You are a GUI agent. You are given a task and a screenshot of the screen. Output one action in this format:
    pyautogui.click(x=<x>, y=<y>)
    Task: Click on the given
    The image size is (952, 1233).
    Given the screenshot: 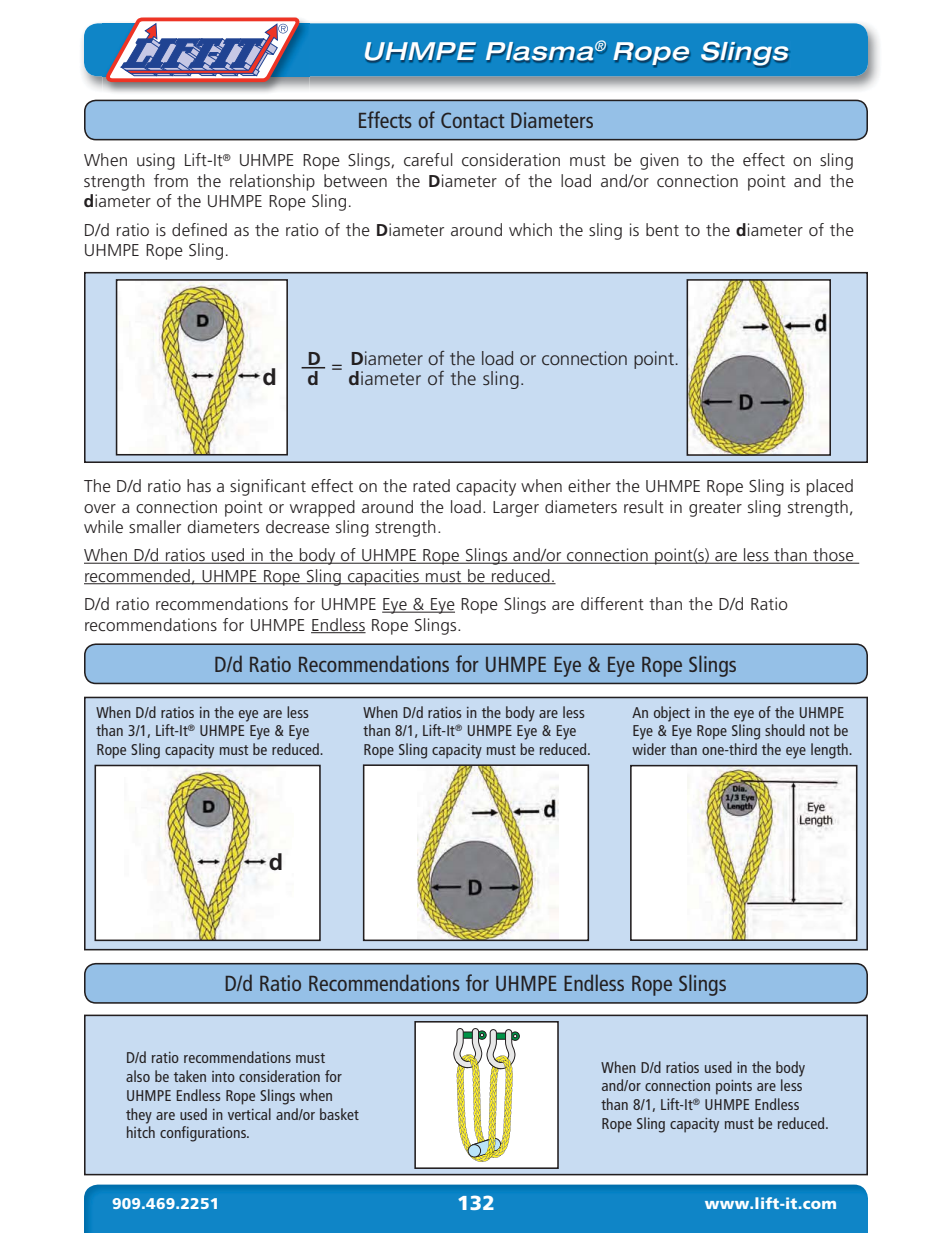 What is the action you would take?
    pyautogui.click(x=659, y=161)
